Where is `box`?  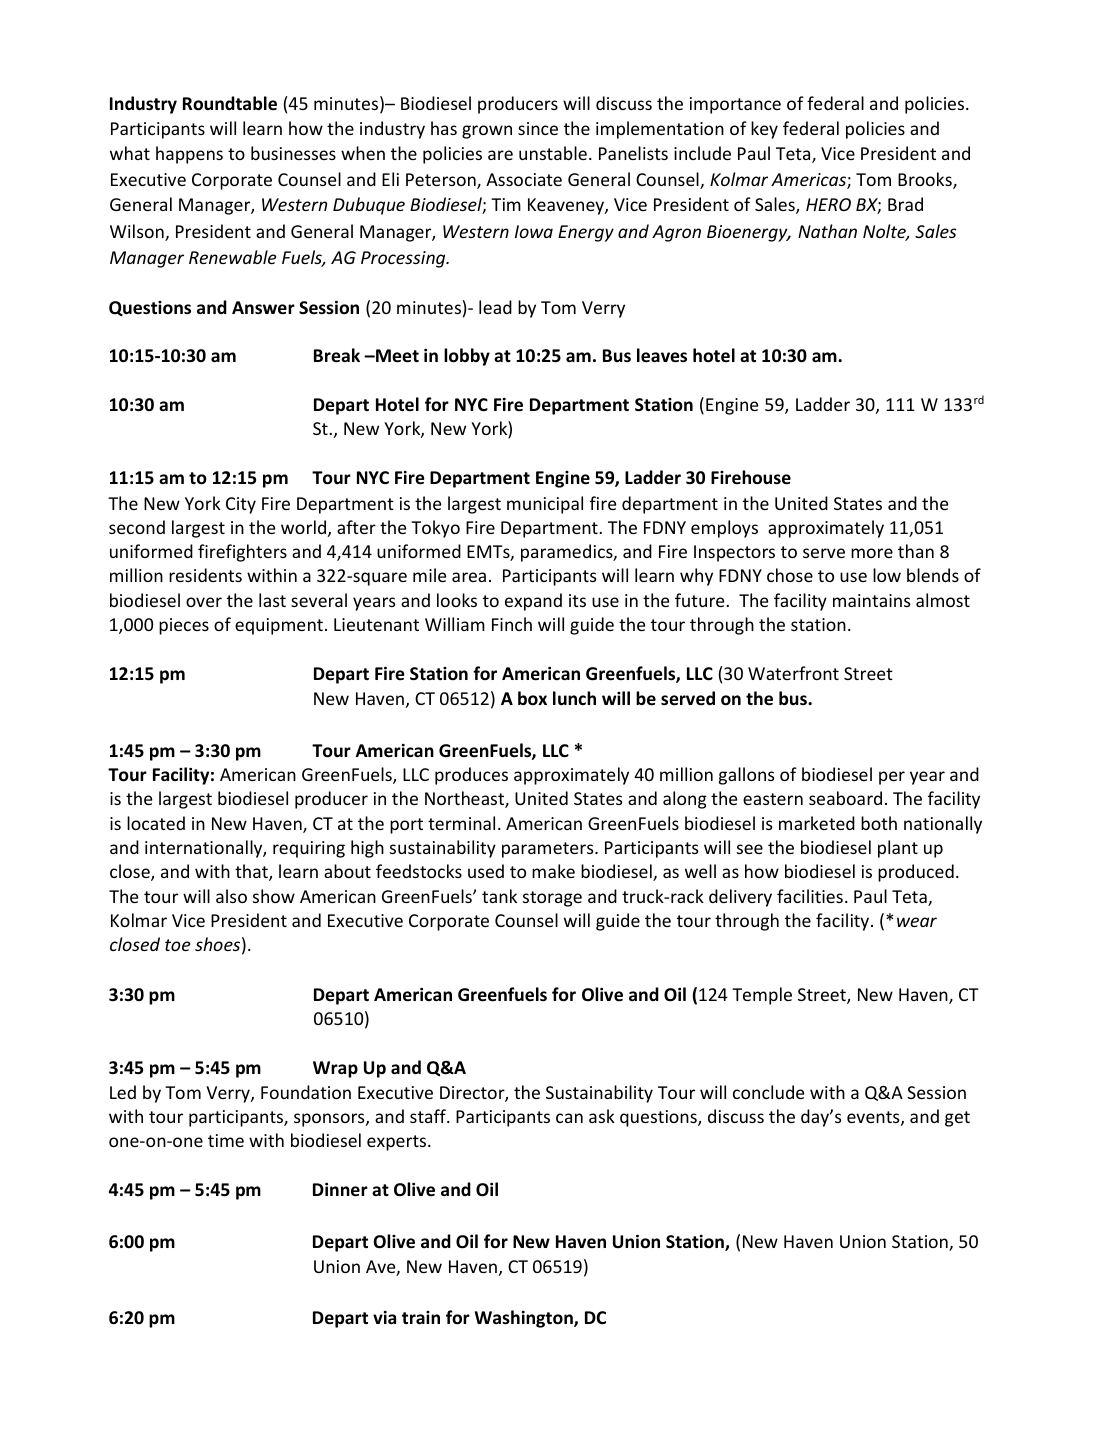 box is located at coordinates (532, 698).
